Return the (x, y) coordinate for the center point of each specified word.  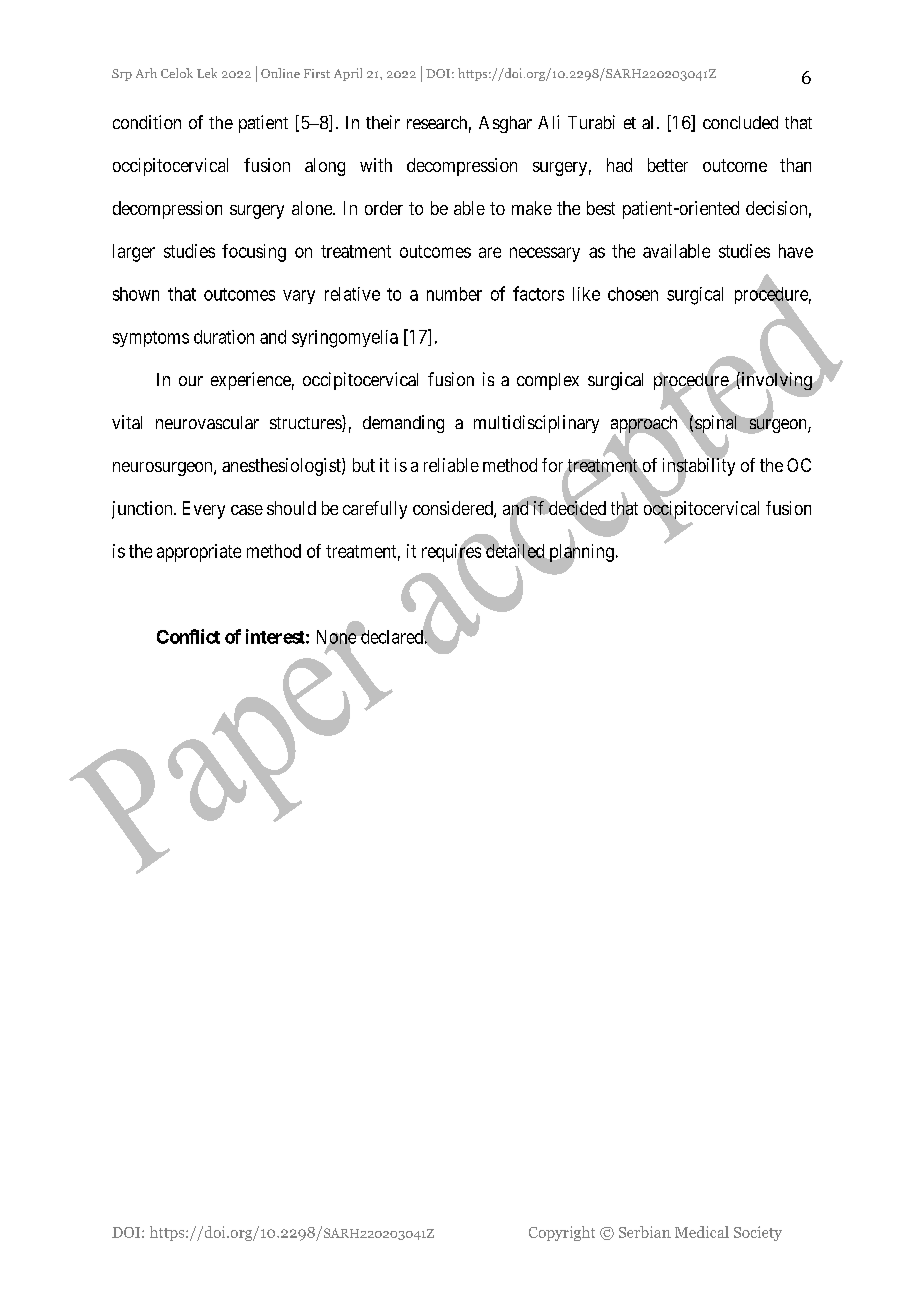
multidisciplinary (536, 424)
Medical (702, 1232)
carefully (375, 510)
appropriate (199, 553)
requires (452, 553)
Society (758, 1233)
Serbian (645, 1232)
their (383, 122)
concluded (740, 122)
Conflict (188, 636)
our (191, 381)
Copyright (562, 1233)
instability (699, 468)
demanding (403, 424)
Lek (207, 73)
